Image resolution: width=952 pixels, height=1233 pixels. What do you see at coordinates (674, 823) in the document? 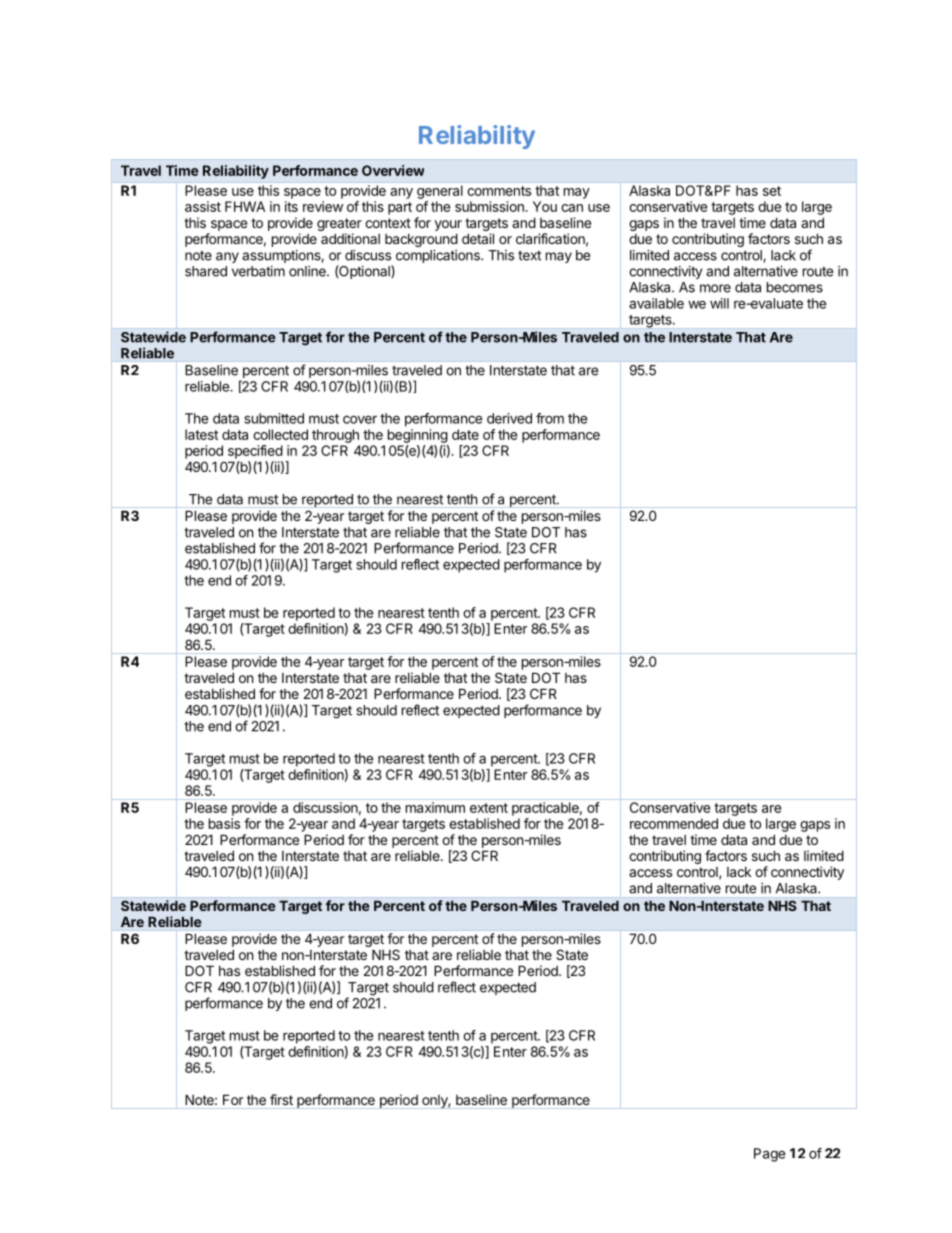
I see `recommended` at bounding box center [674, 823].
